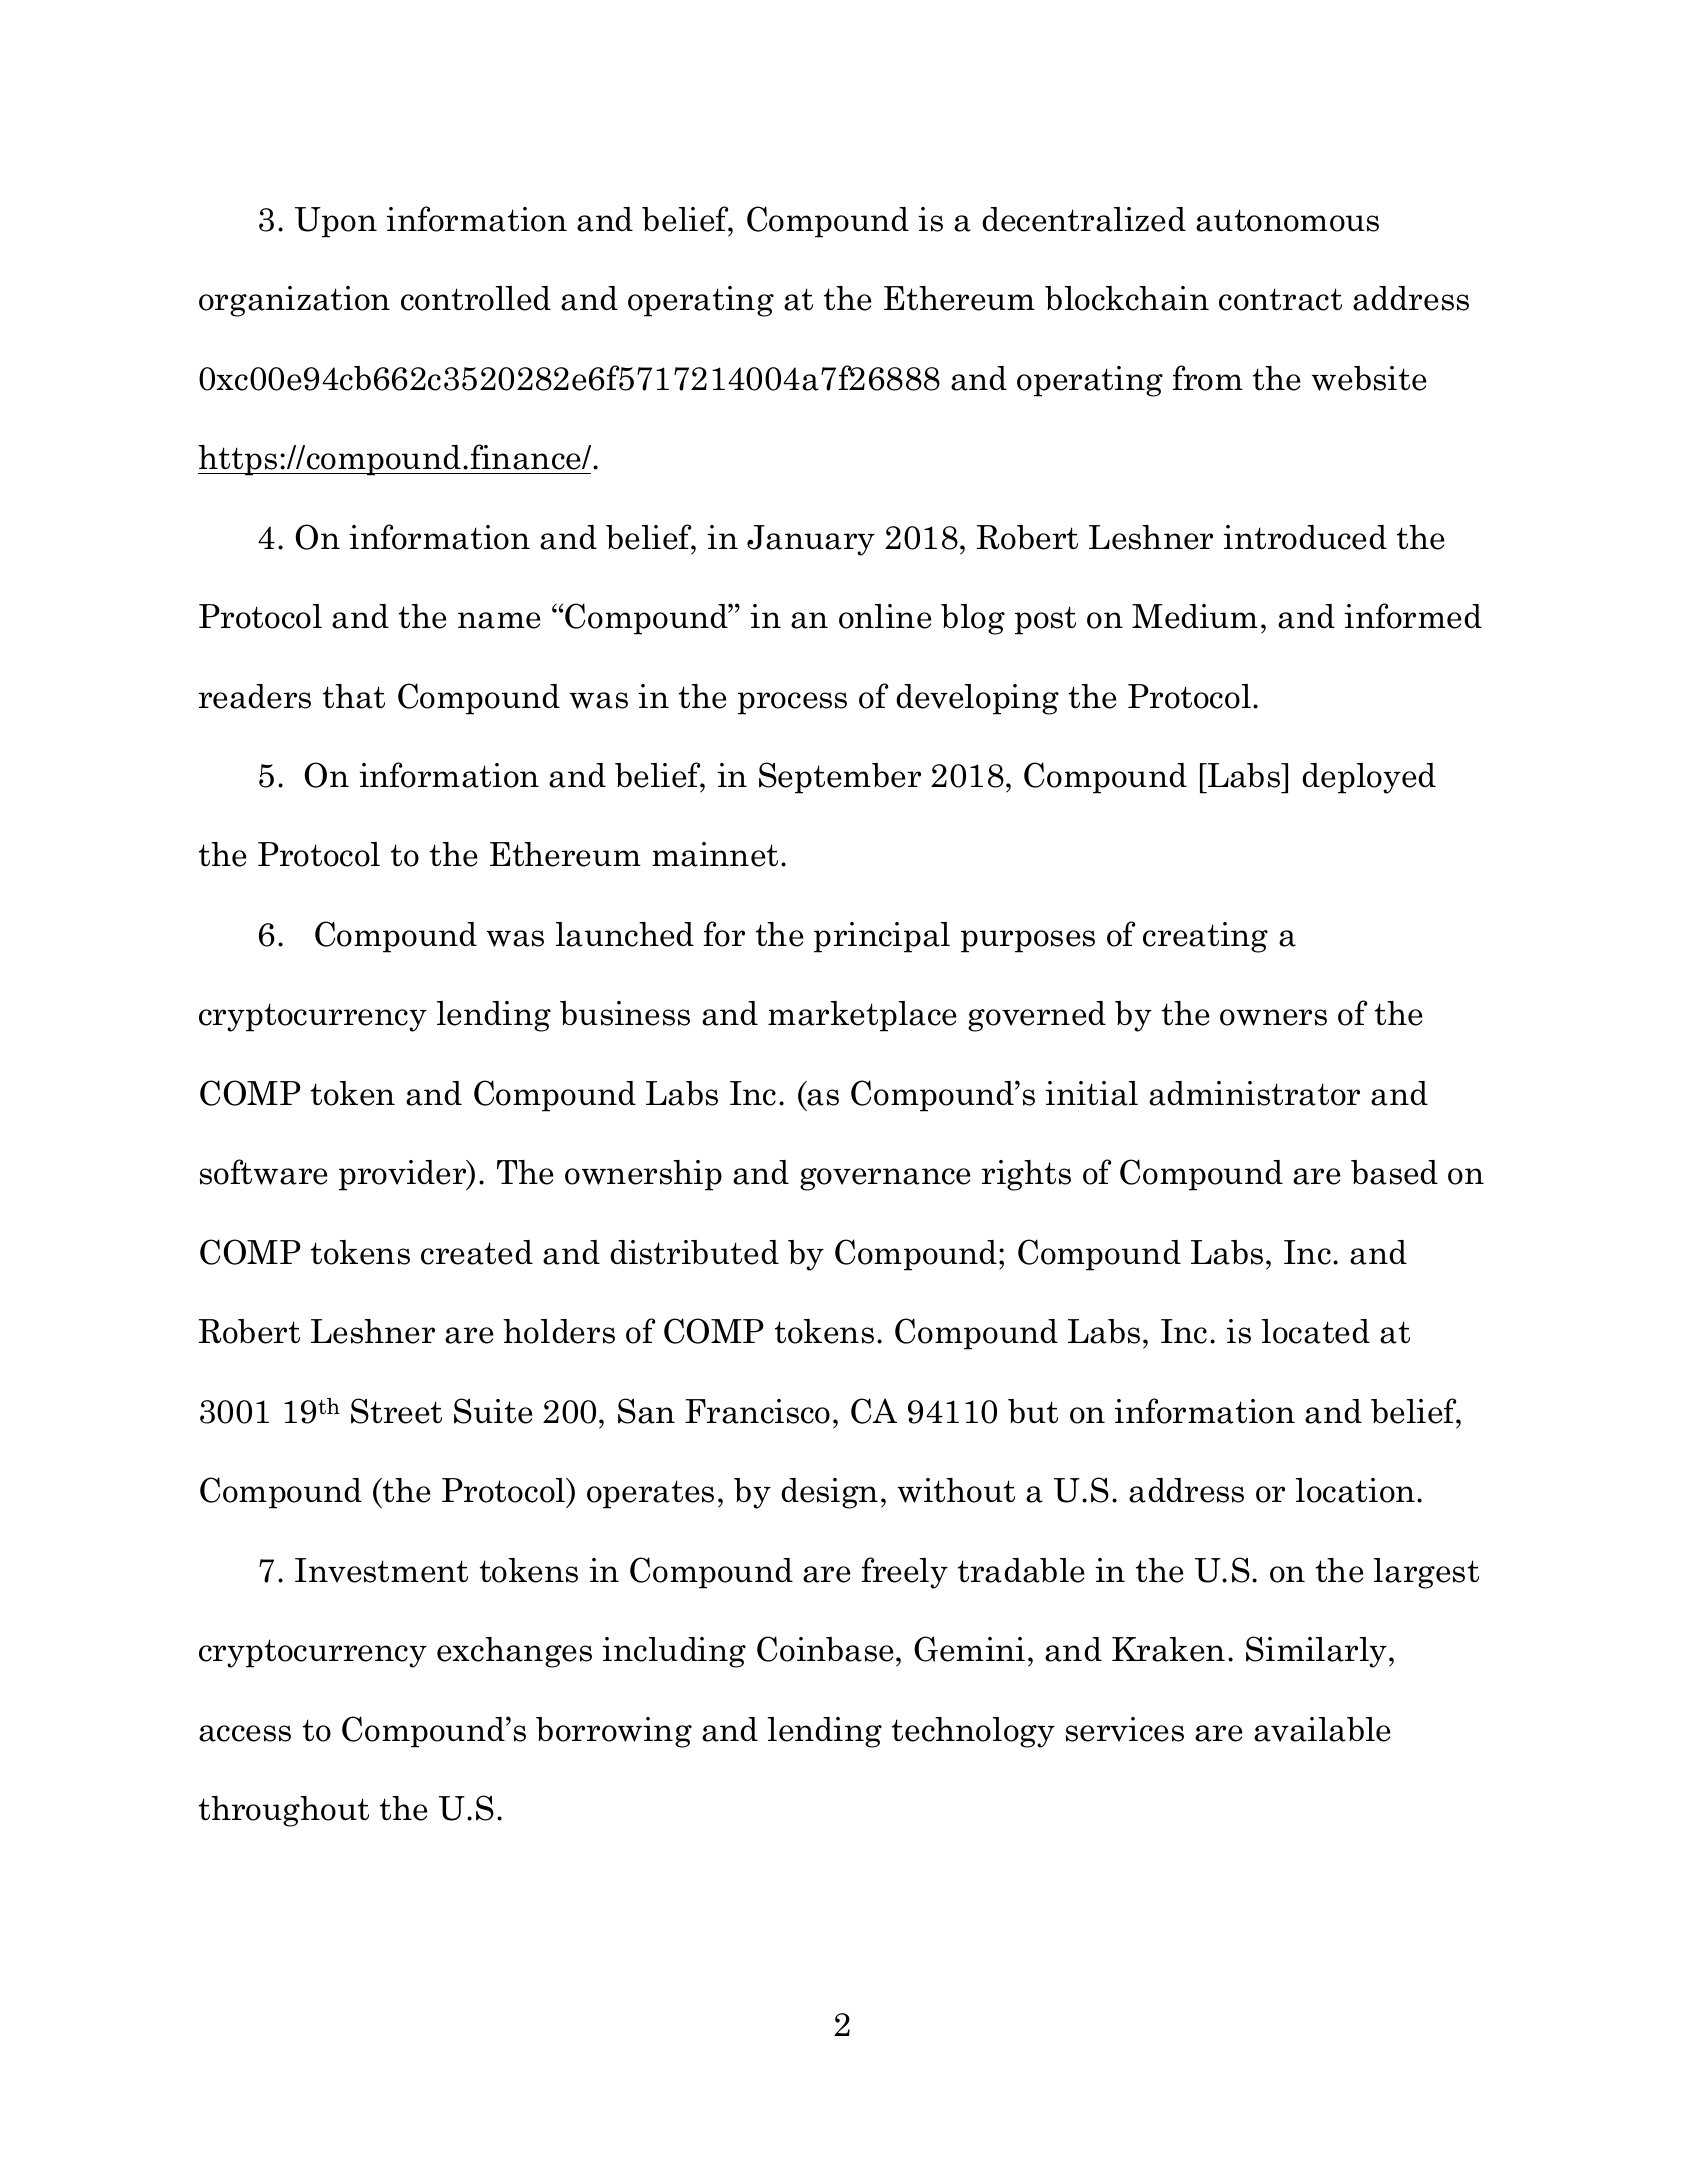 This image has width=1686, height=2182. I want to click on contract, so click(1280, 299).
